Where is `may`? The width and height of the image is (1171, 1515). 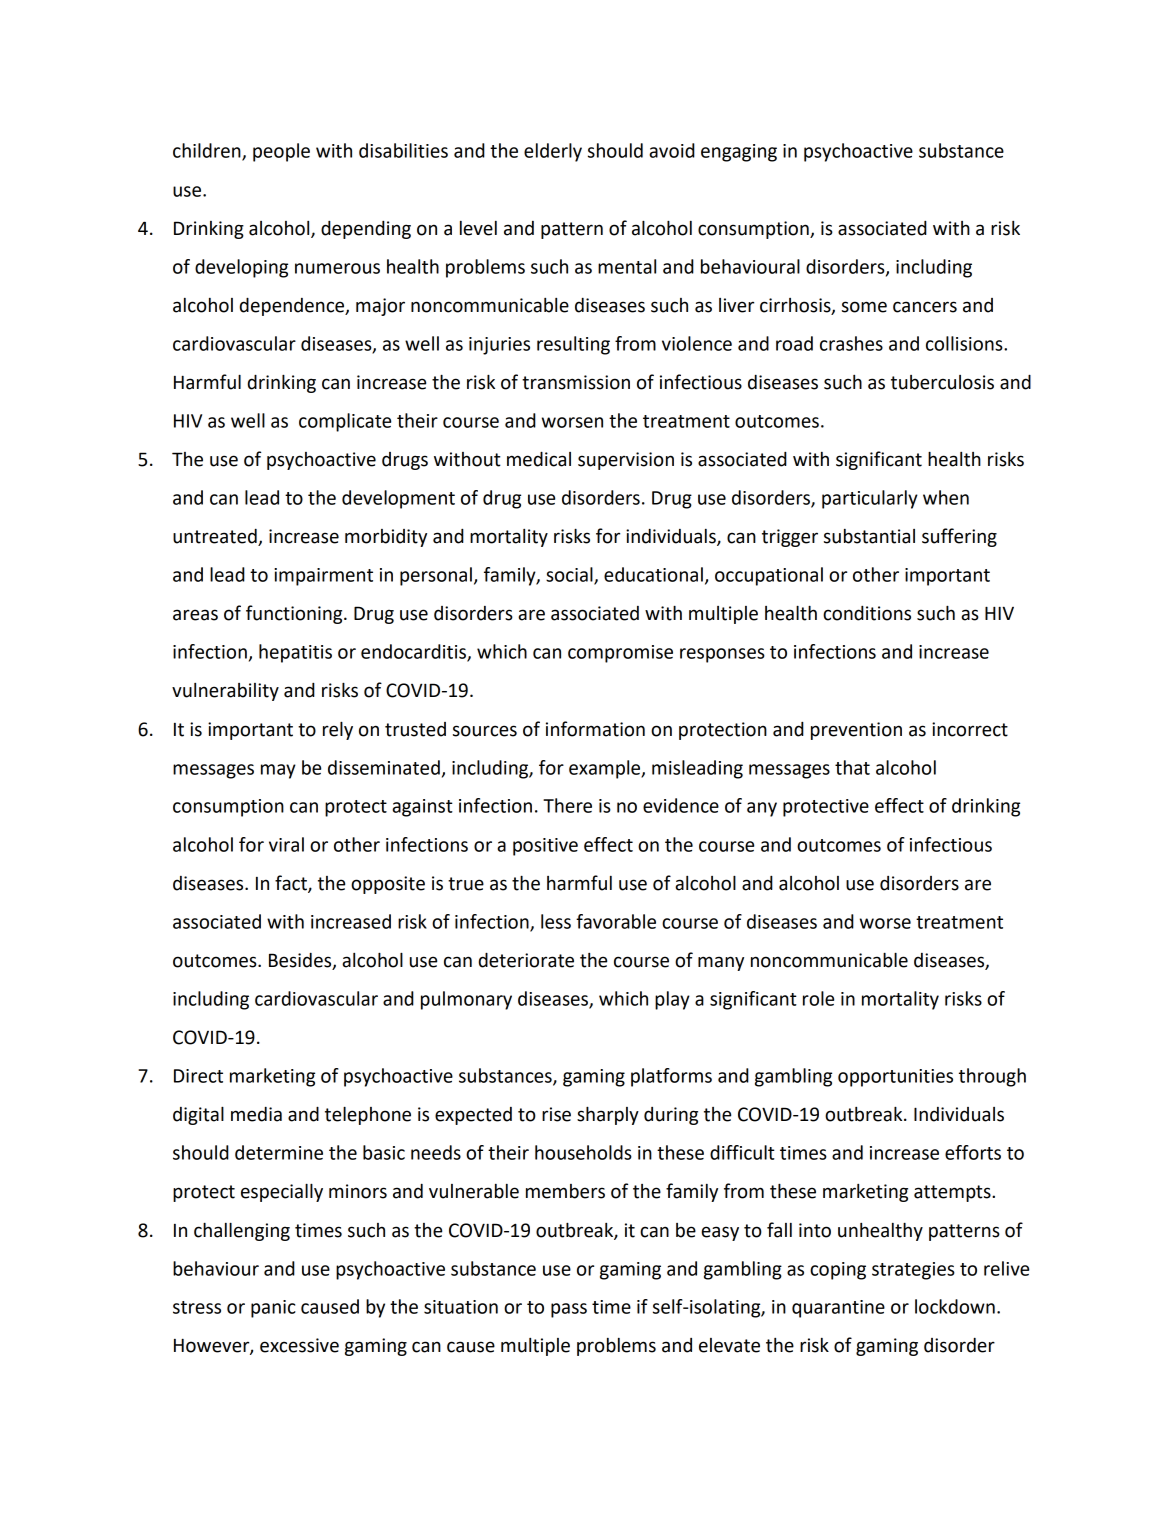 may is located at coordinates (278, 771).
